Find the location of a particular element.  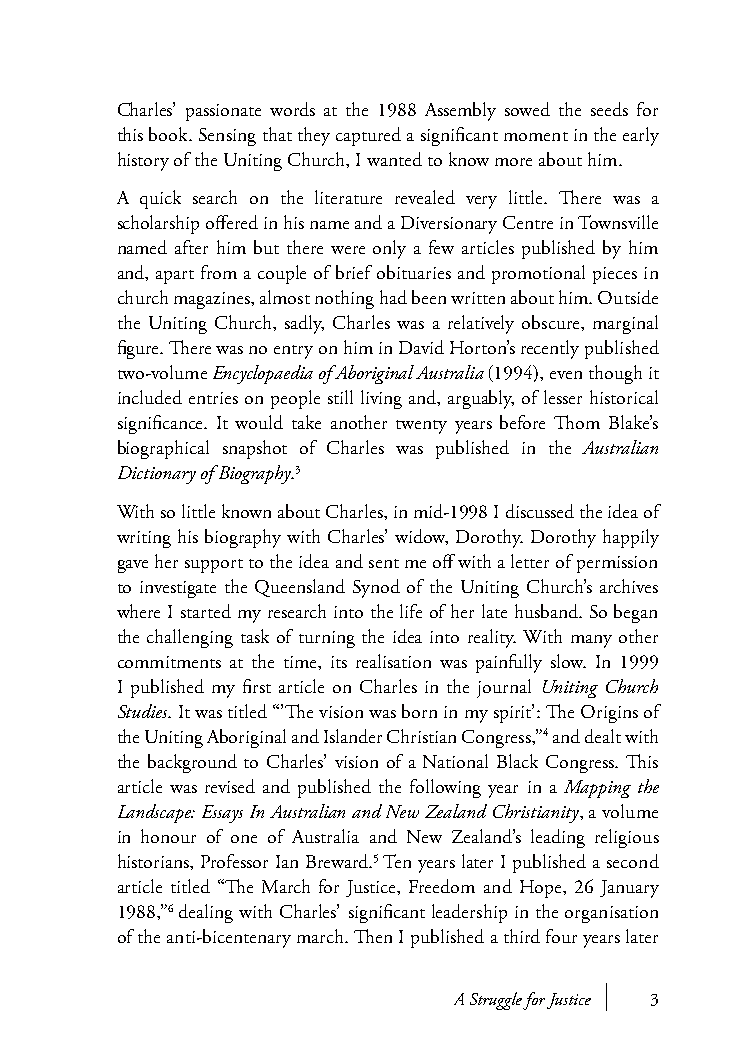

book is located at coordinates (170, 134).
